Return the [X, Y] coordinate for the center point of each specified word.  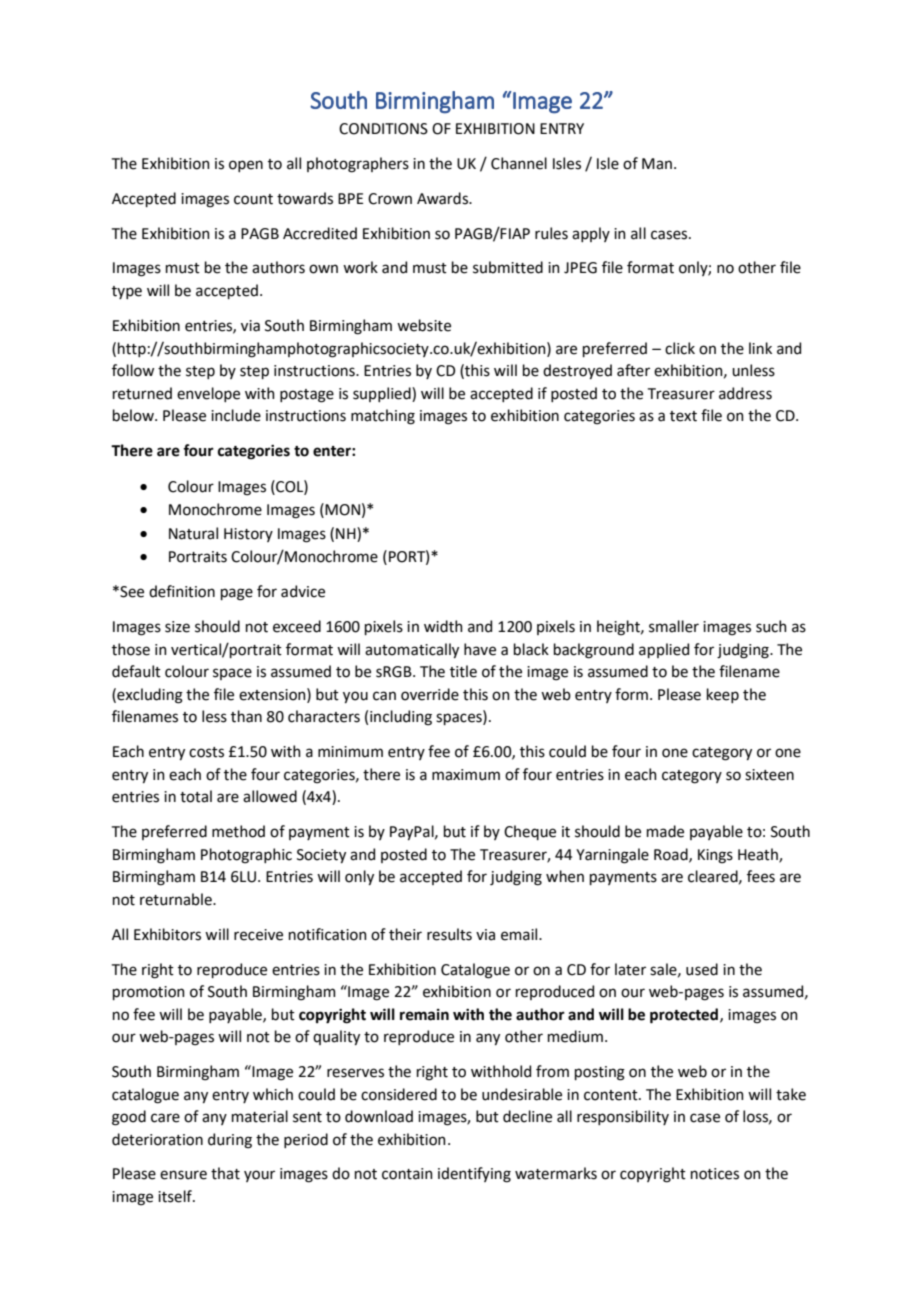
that [225, 1173]
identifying [474, 1175]
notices [715, 1174]
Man [657, 164]
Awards [444, 198]
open [246, 166]
